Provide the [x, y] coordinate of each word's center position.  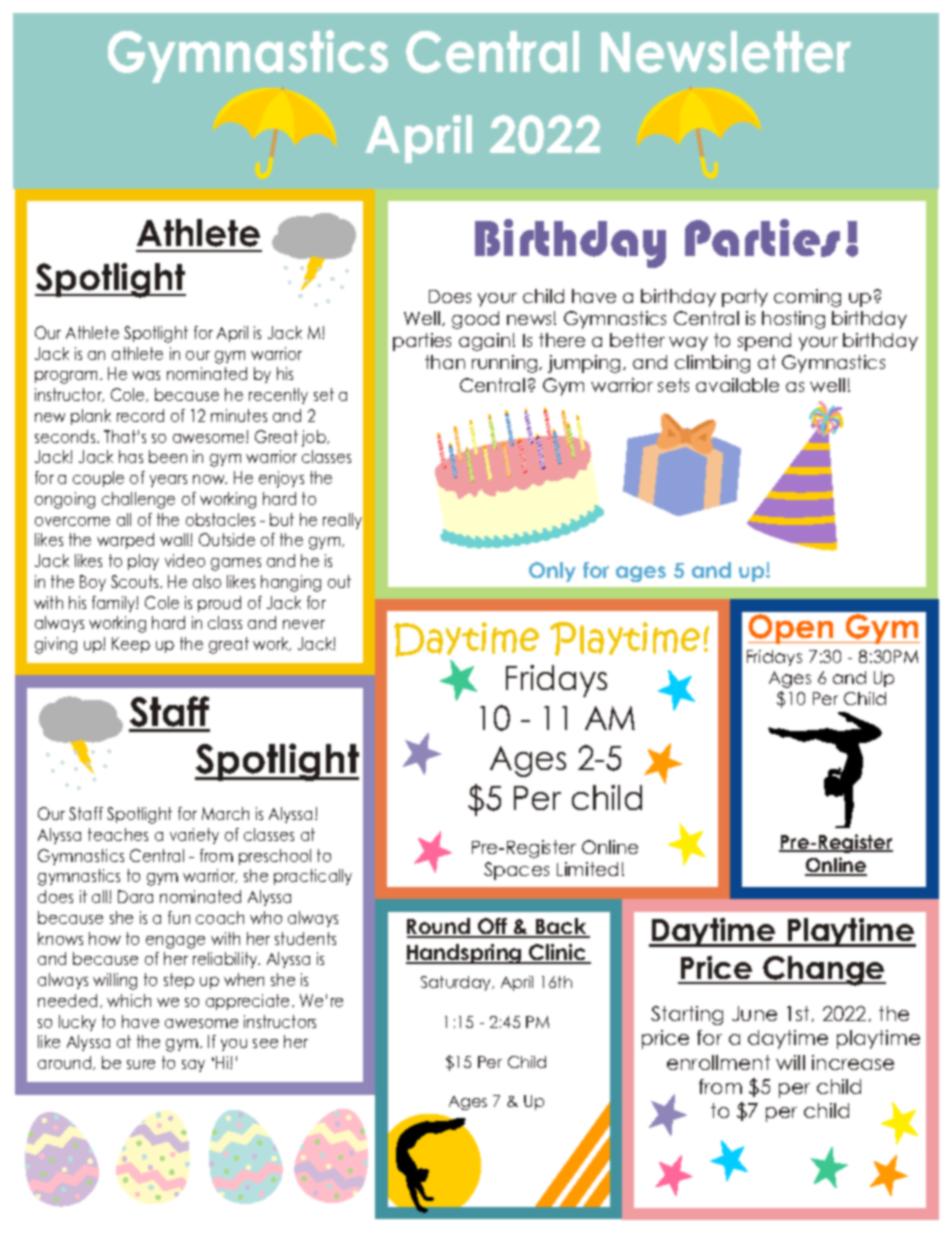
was [146, 375]
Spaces [516, 871]
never [304, 624]
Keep [131, 645]
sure [141, 1064]
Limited [587, 869]
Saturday [457, 983]
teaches [118, 834]
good [475, 320]
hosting [793, 320]
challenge [138, 500]
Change [824, 971]
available [737, 385]
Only [552, 572]
